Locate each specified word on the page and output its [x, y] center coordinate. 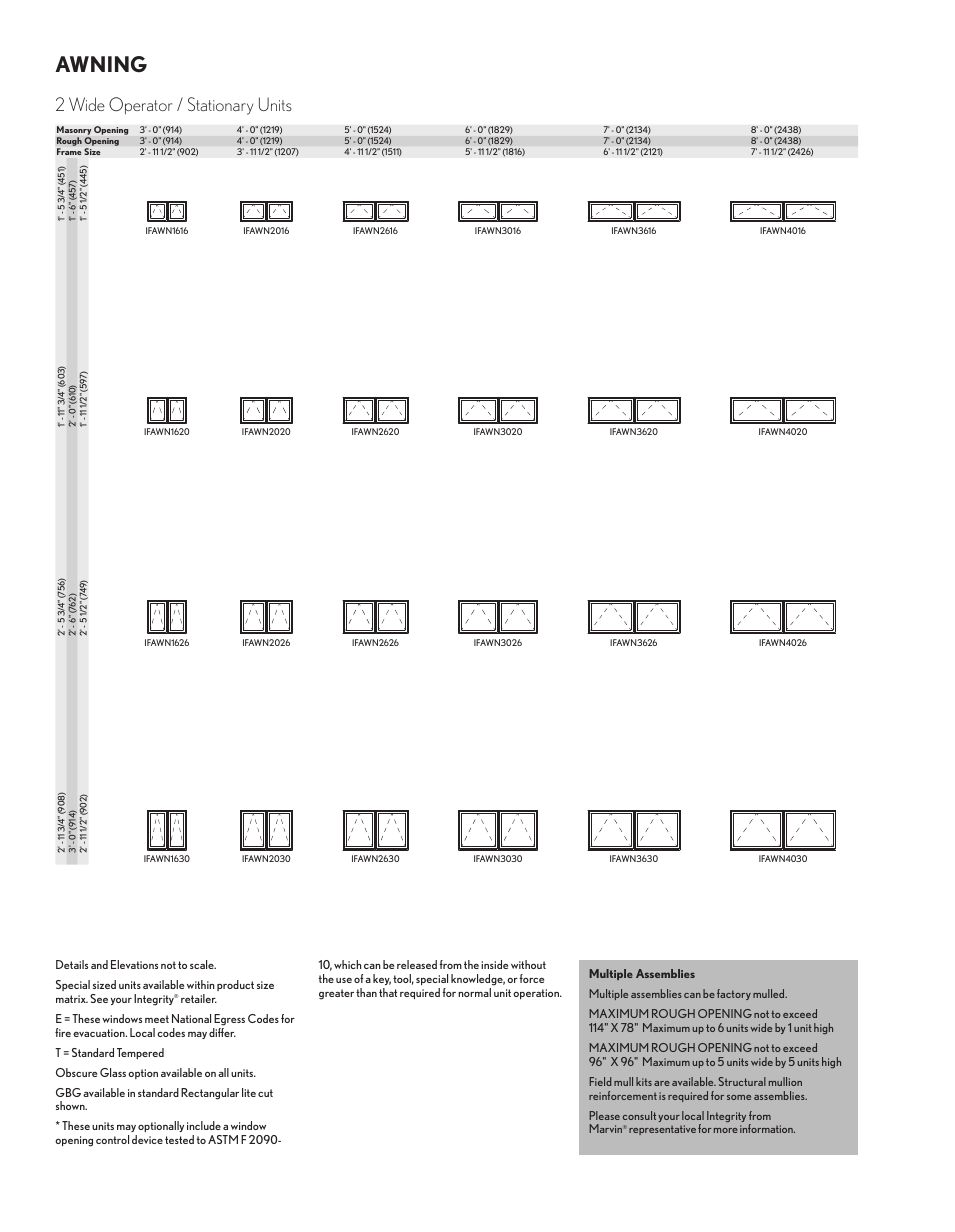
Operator [140, 105]
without [528, 964]
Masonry [74, 132]
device [147, 1139]
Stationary [220, 106]
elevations [134, 964]
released [417, 964]
